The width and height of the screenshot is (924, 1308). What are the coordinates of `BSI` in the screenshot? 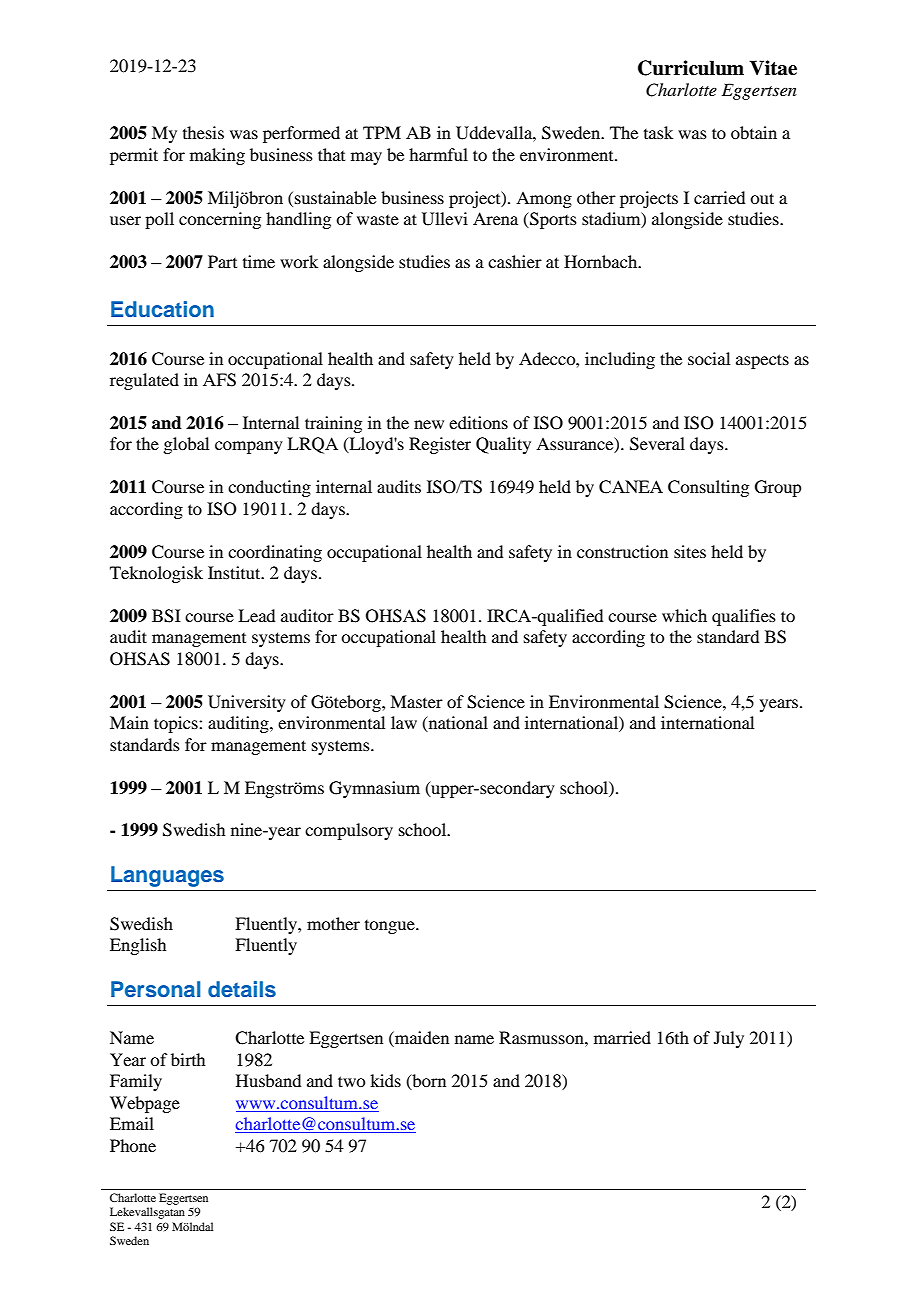 It's located at (166, 616).
